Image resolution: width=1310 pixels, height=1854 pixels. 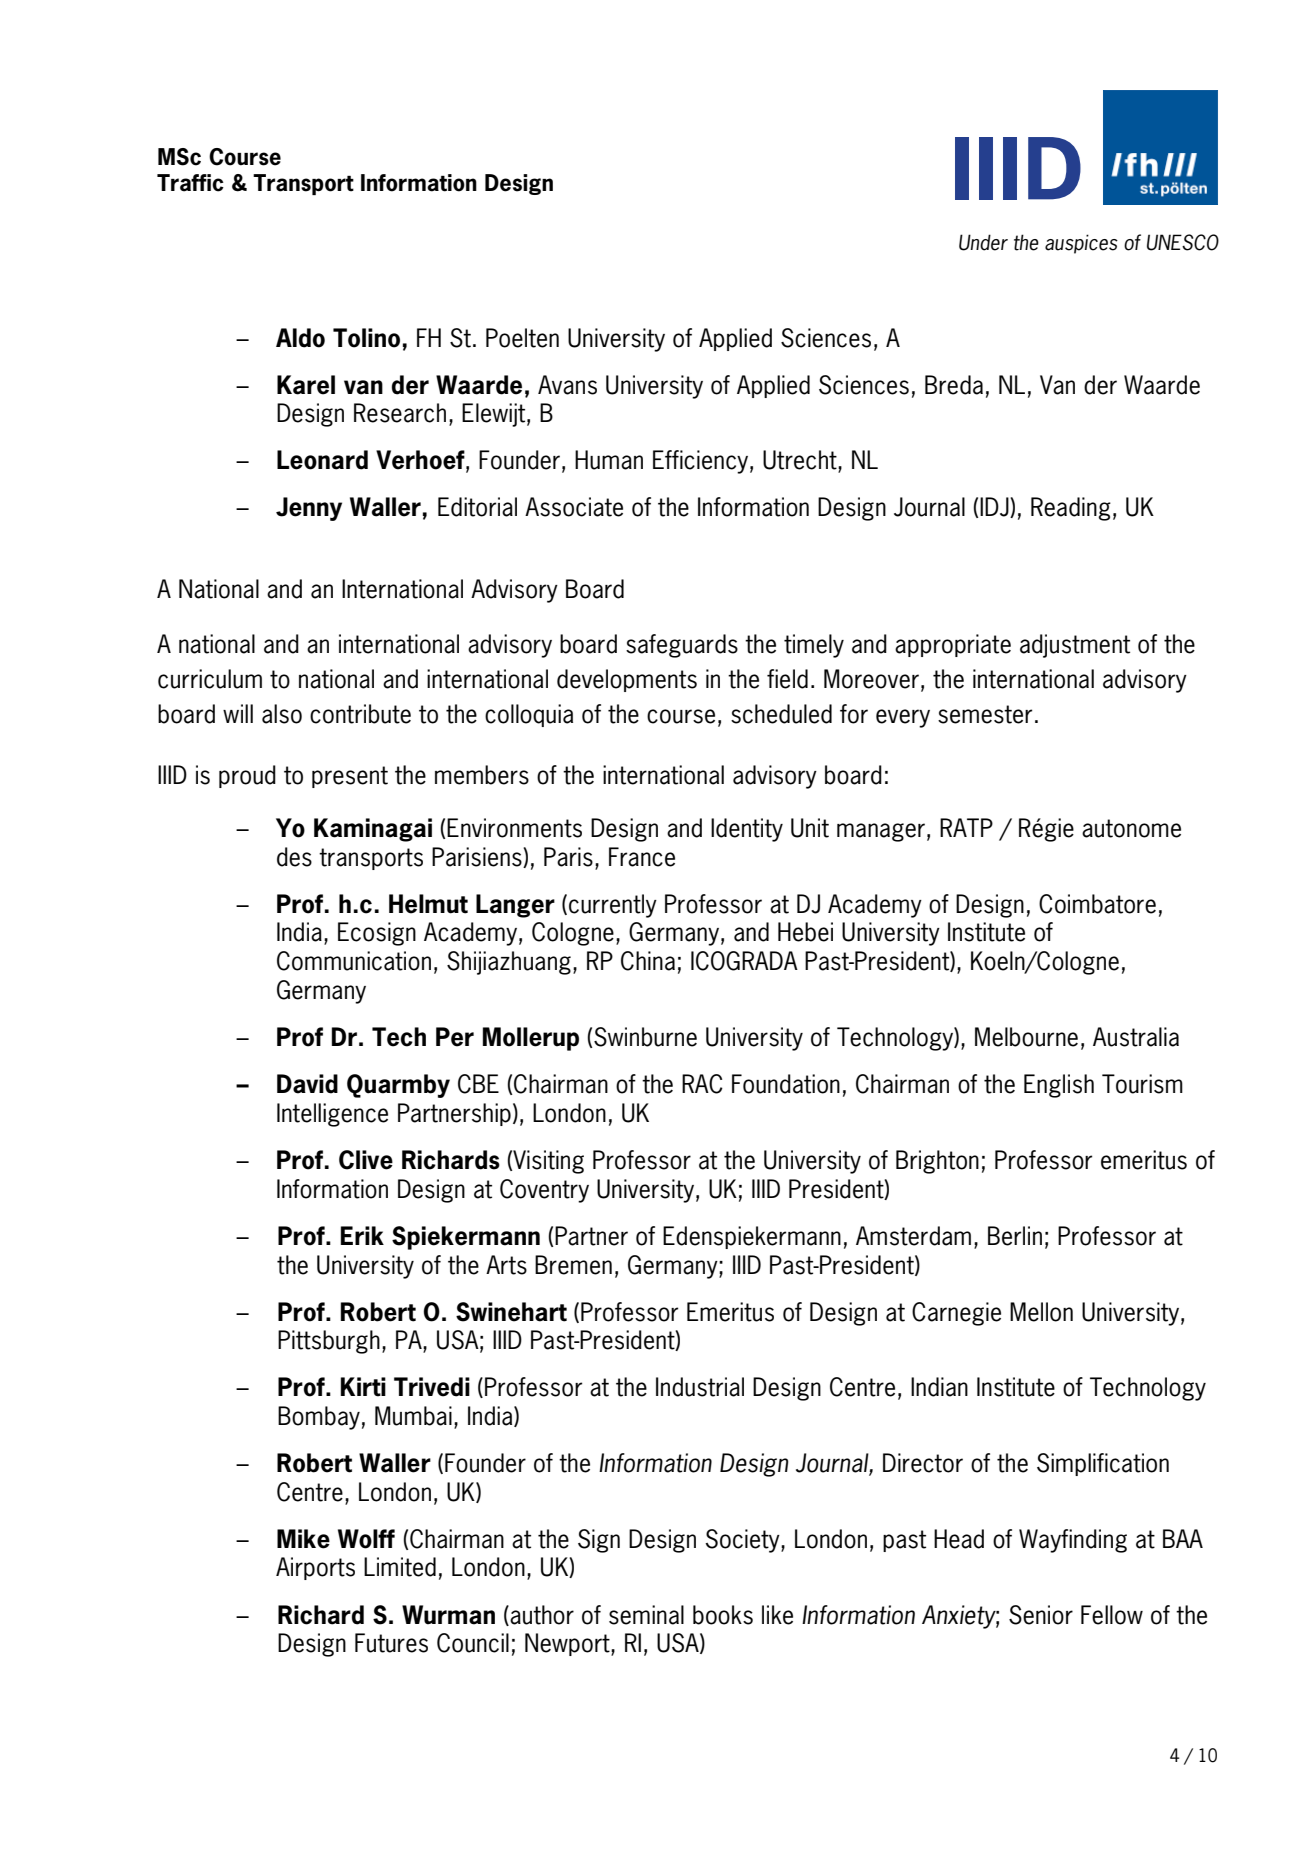 I want to click on Reading, so click(x=1071, y=509).
